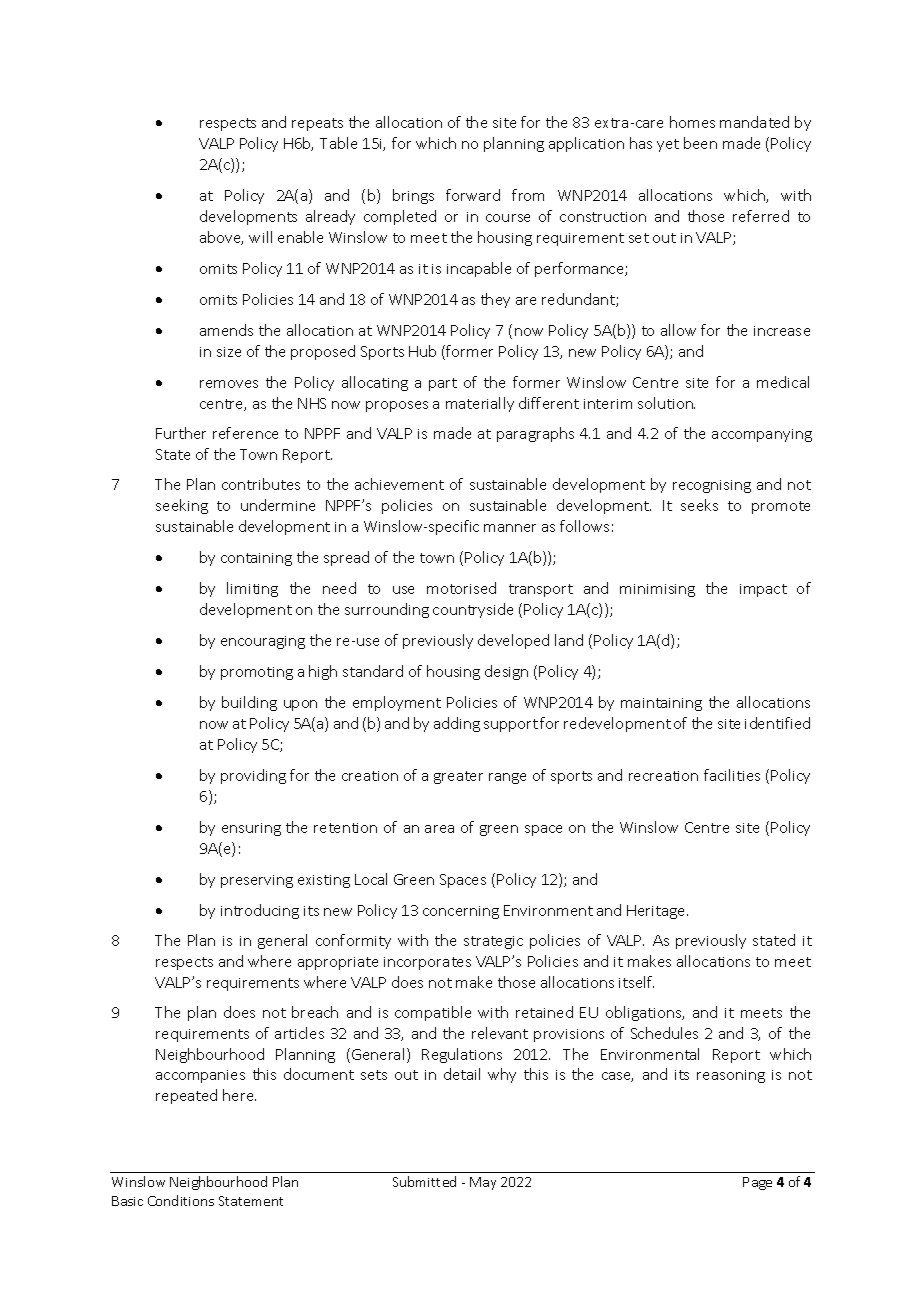 The width and height of the page is (924, 1307). Describe the element at coordinates (251, 829) in the page. I see `ensuring` at that location.
